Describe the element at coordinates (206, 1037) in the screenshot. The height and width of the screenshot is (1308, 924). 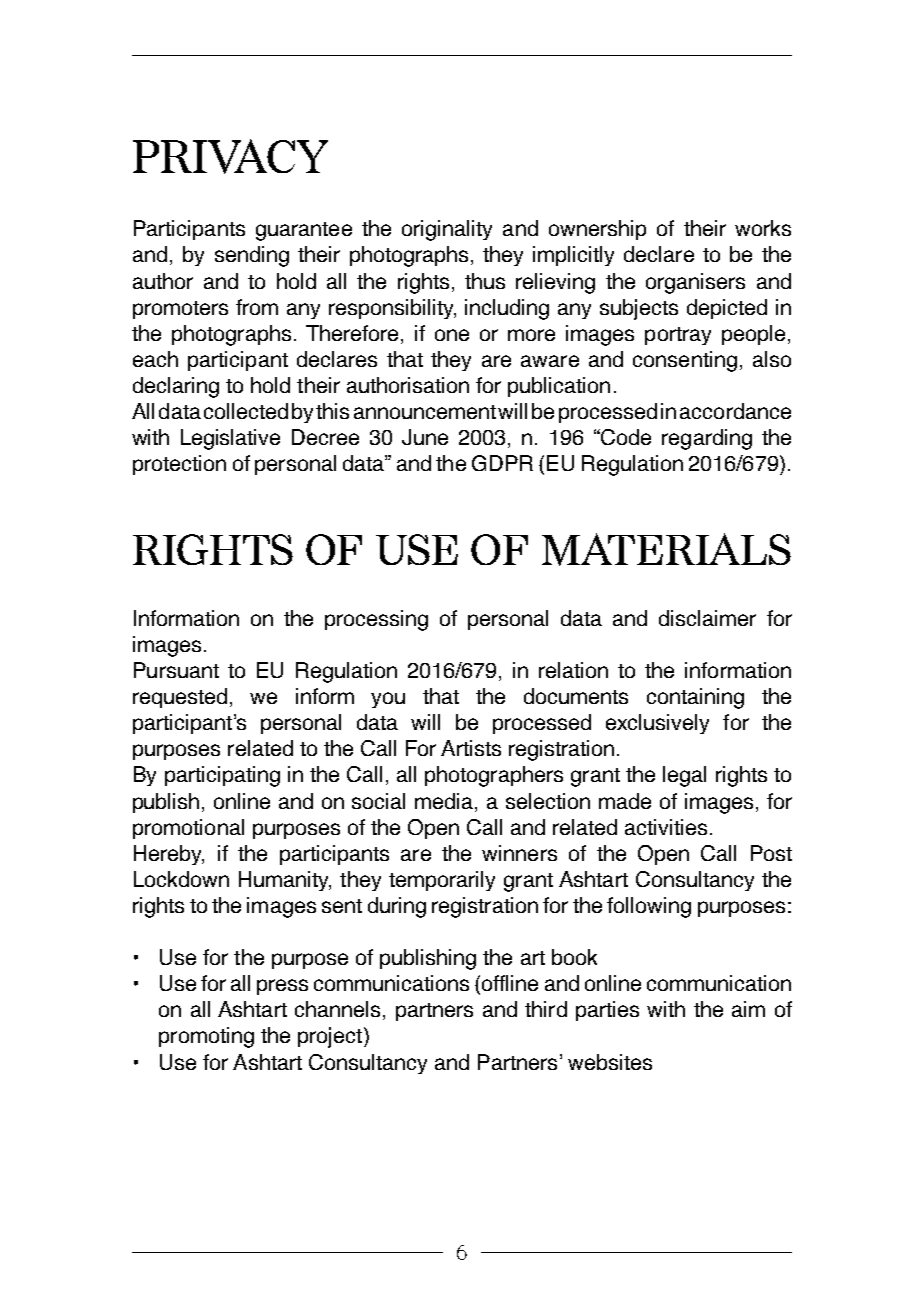
I see `promoting` at that location.
